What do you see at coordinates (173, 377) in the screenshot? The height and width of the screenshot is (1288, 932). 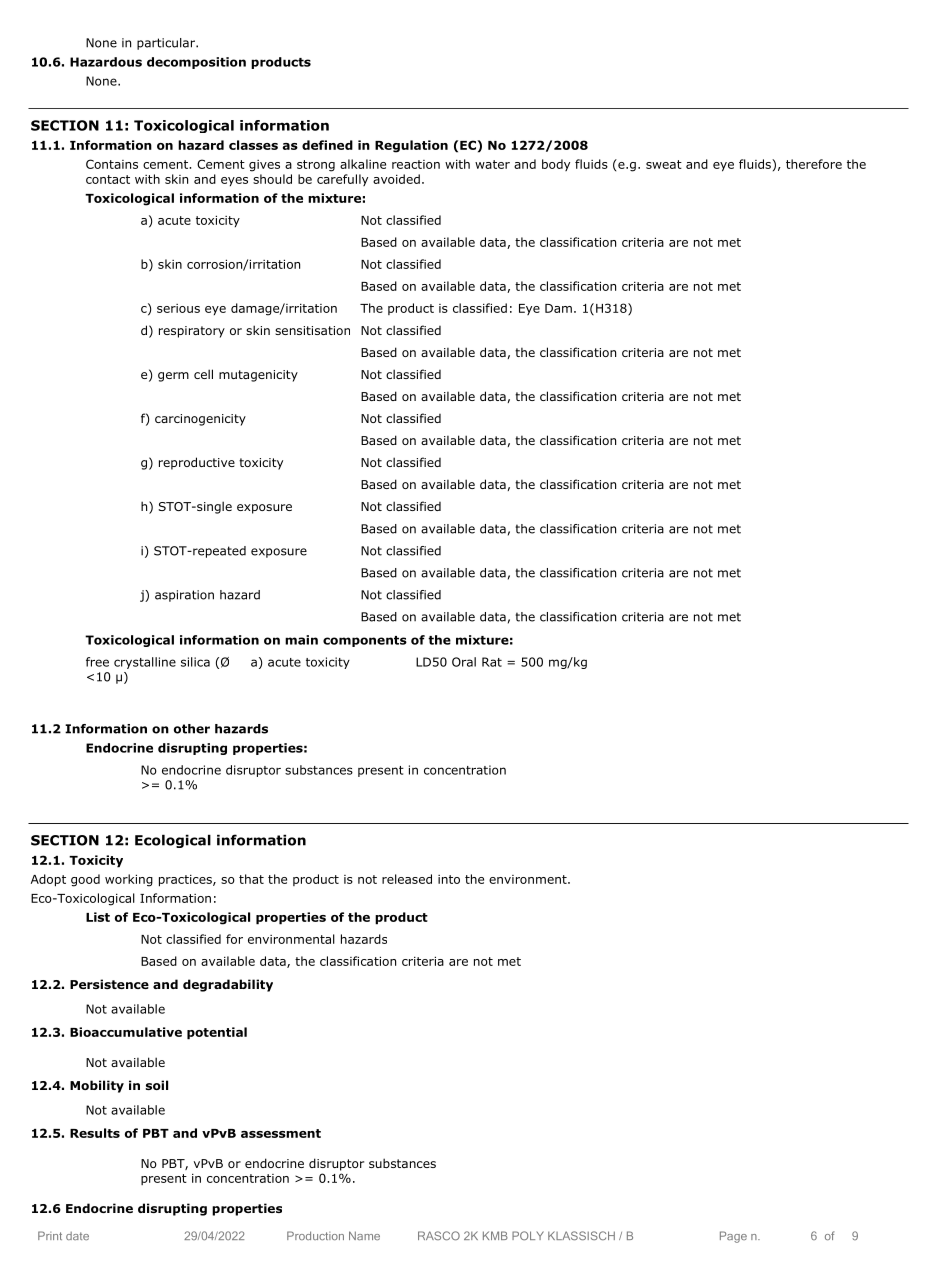 I see `germ` at bounding box center [173, 377].
